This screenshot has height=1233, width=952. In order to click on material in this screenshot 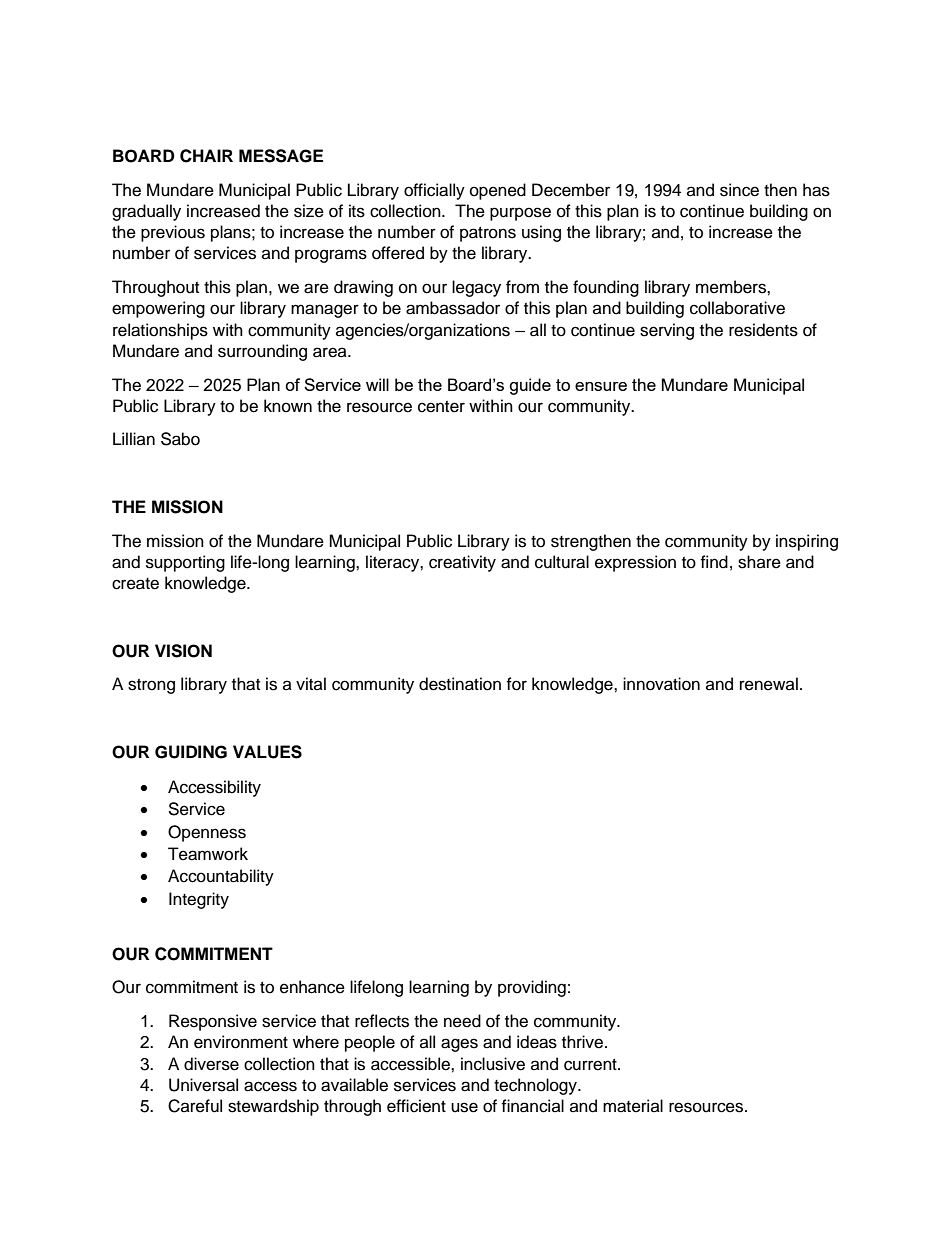, I will do `click(633, 1106)`.
